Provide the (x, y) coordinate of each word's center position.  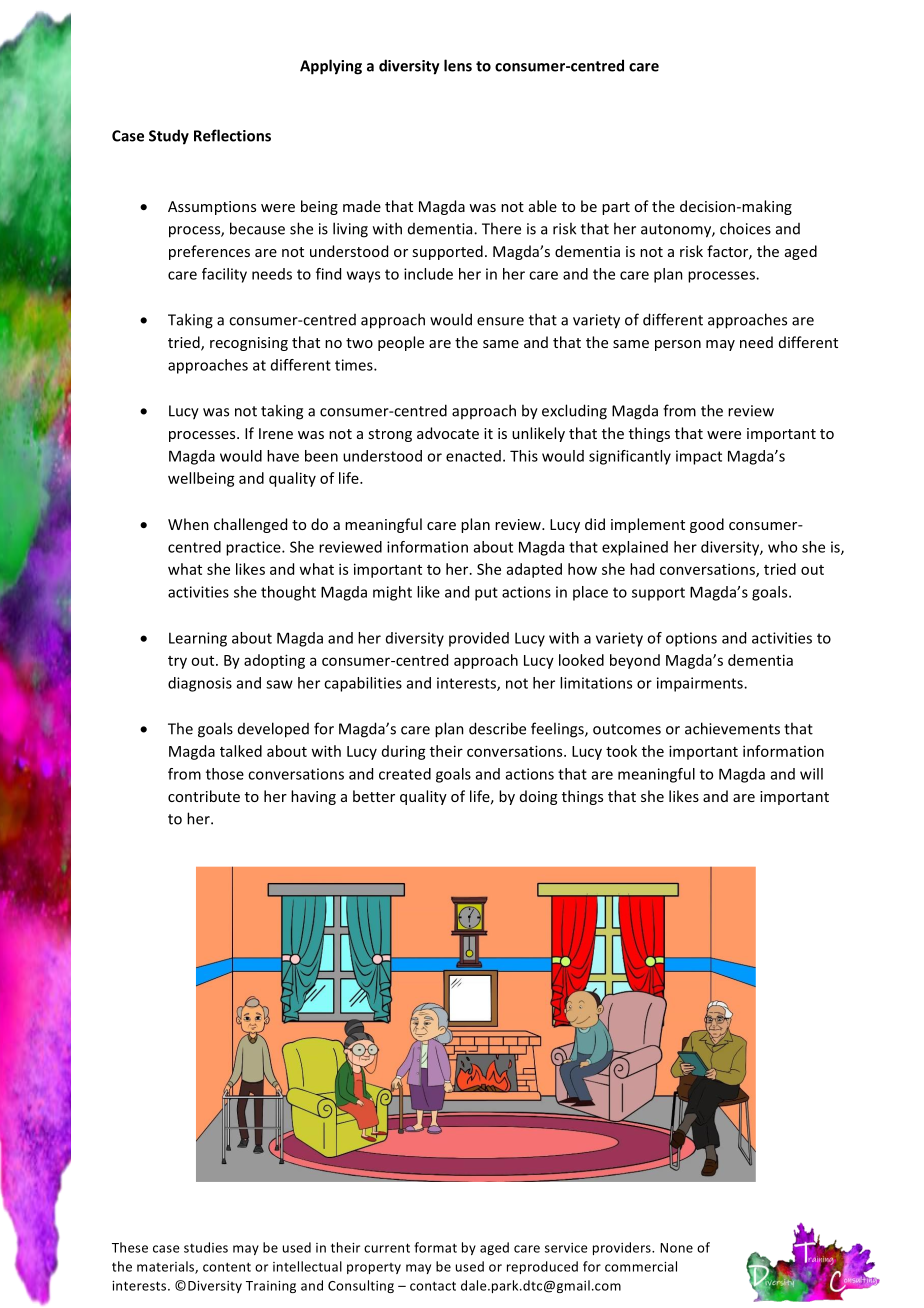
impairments (701, 684)
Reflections (232, 135)
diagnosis (200, 684)
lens (458, 65)
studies (206, 1247)
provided (479, 639)
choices (745, 228)
